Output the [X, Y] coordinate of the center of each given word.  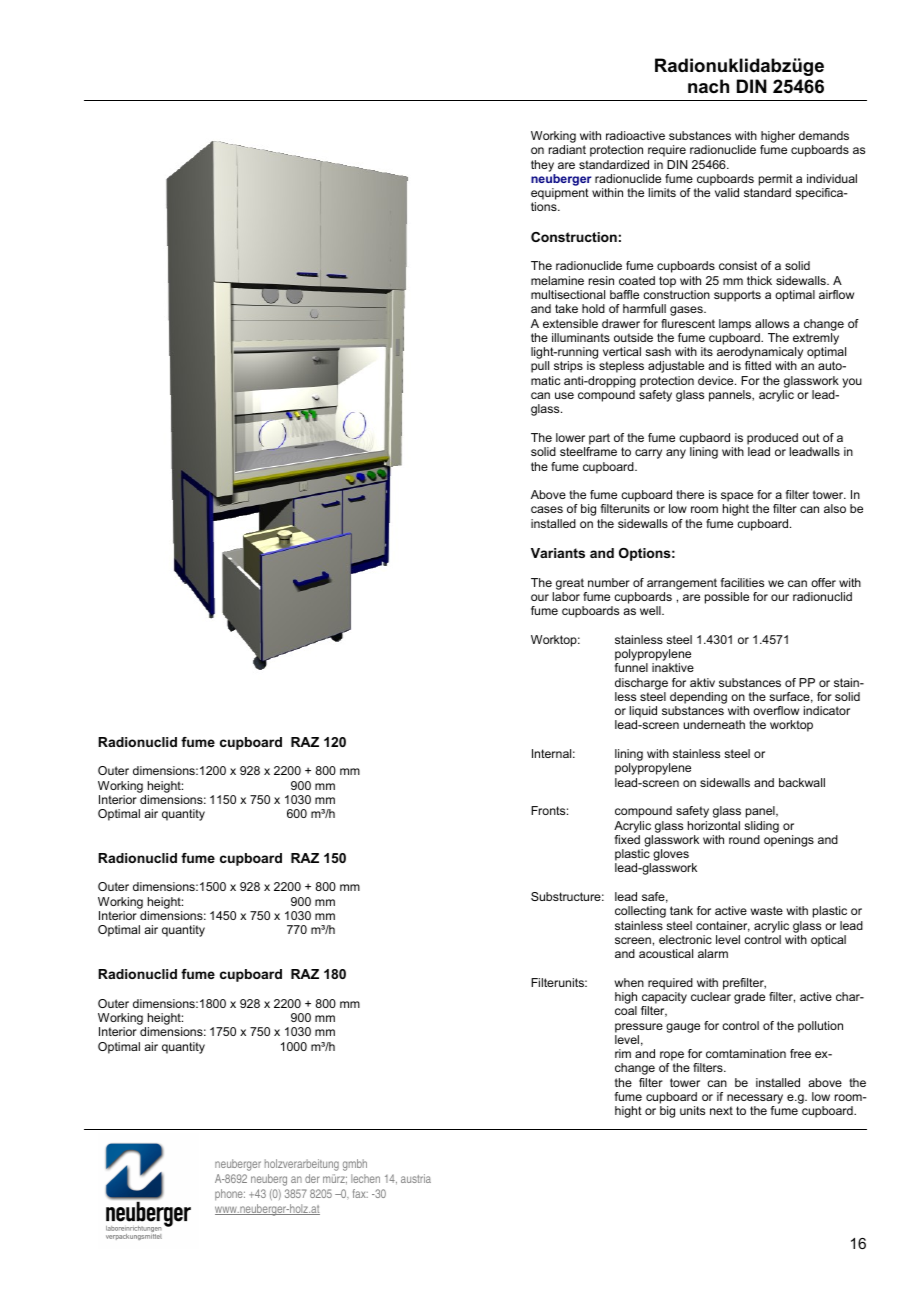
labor [566, 596]
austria [416, 1178]
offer [823, 582]
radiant [567, 149]
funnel [631, 667]
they [542, 166]
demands [824, 135]
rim [623, 1053]
